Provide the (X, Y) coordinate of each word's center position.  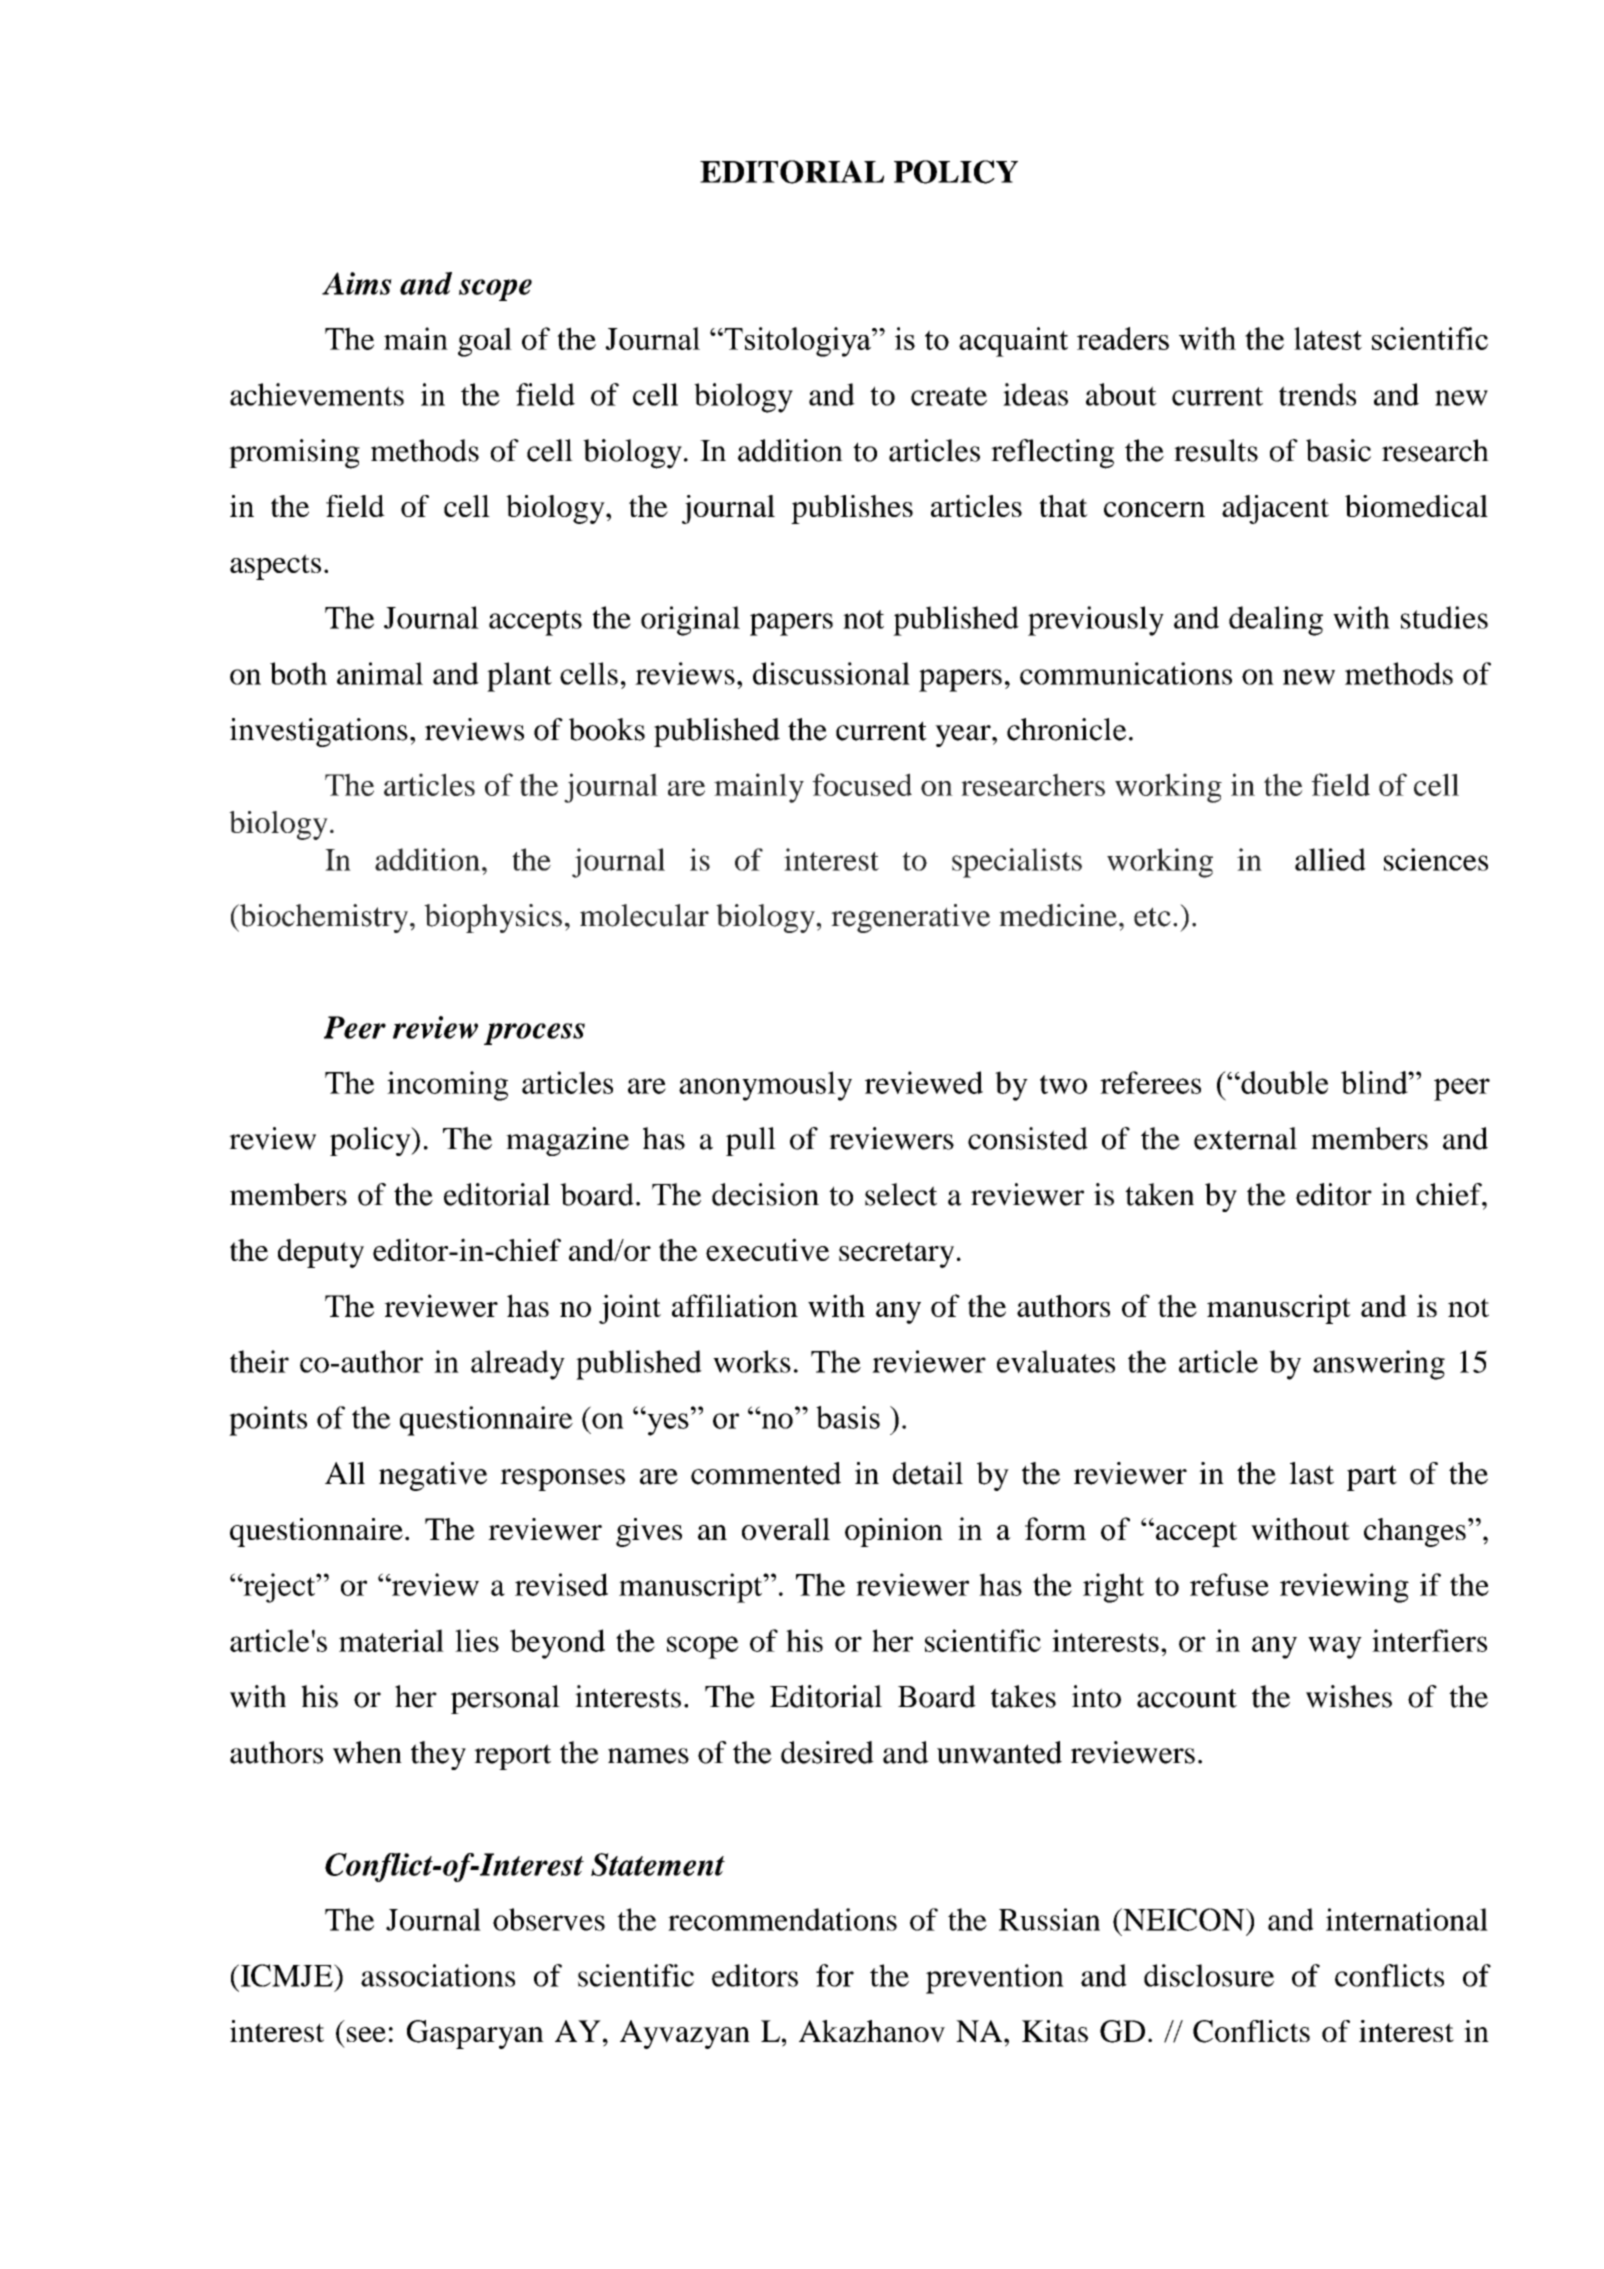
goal (485, 342)
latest (1328, 338)
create (949, 396)
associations (438, 1975)
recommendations (782, 1919)
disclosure (1209, 1975)
